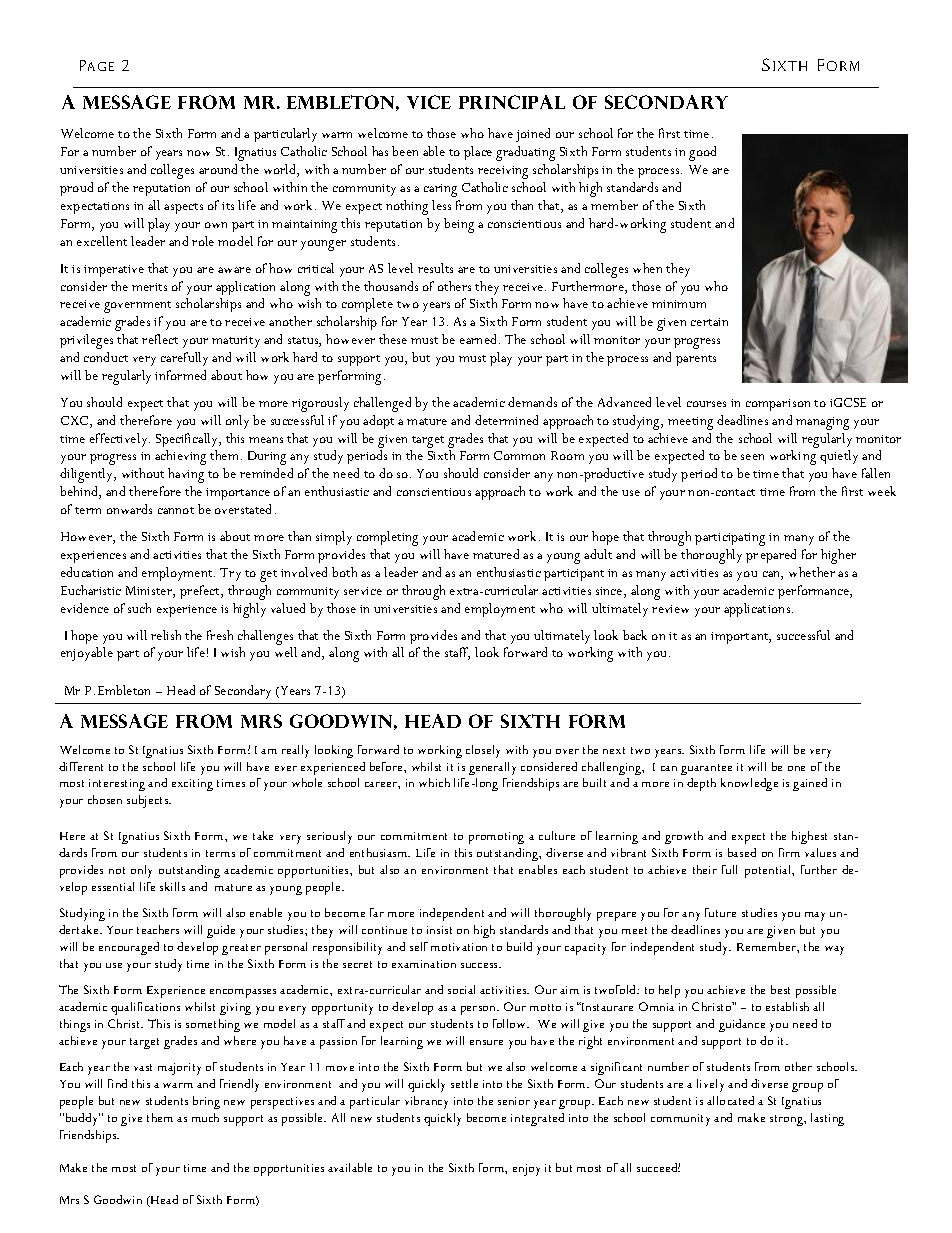  What do you see at coordinates (812, 572) in the image?
I see `whether` at bounding box center [812, 572].
